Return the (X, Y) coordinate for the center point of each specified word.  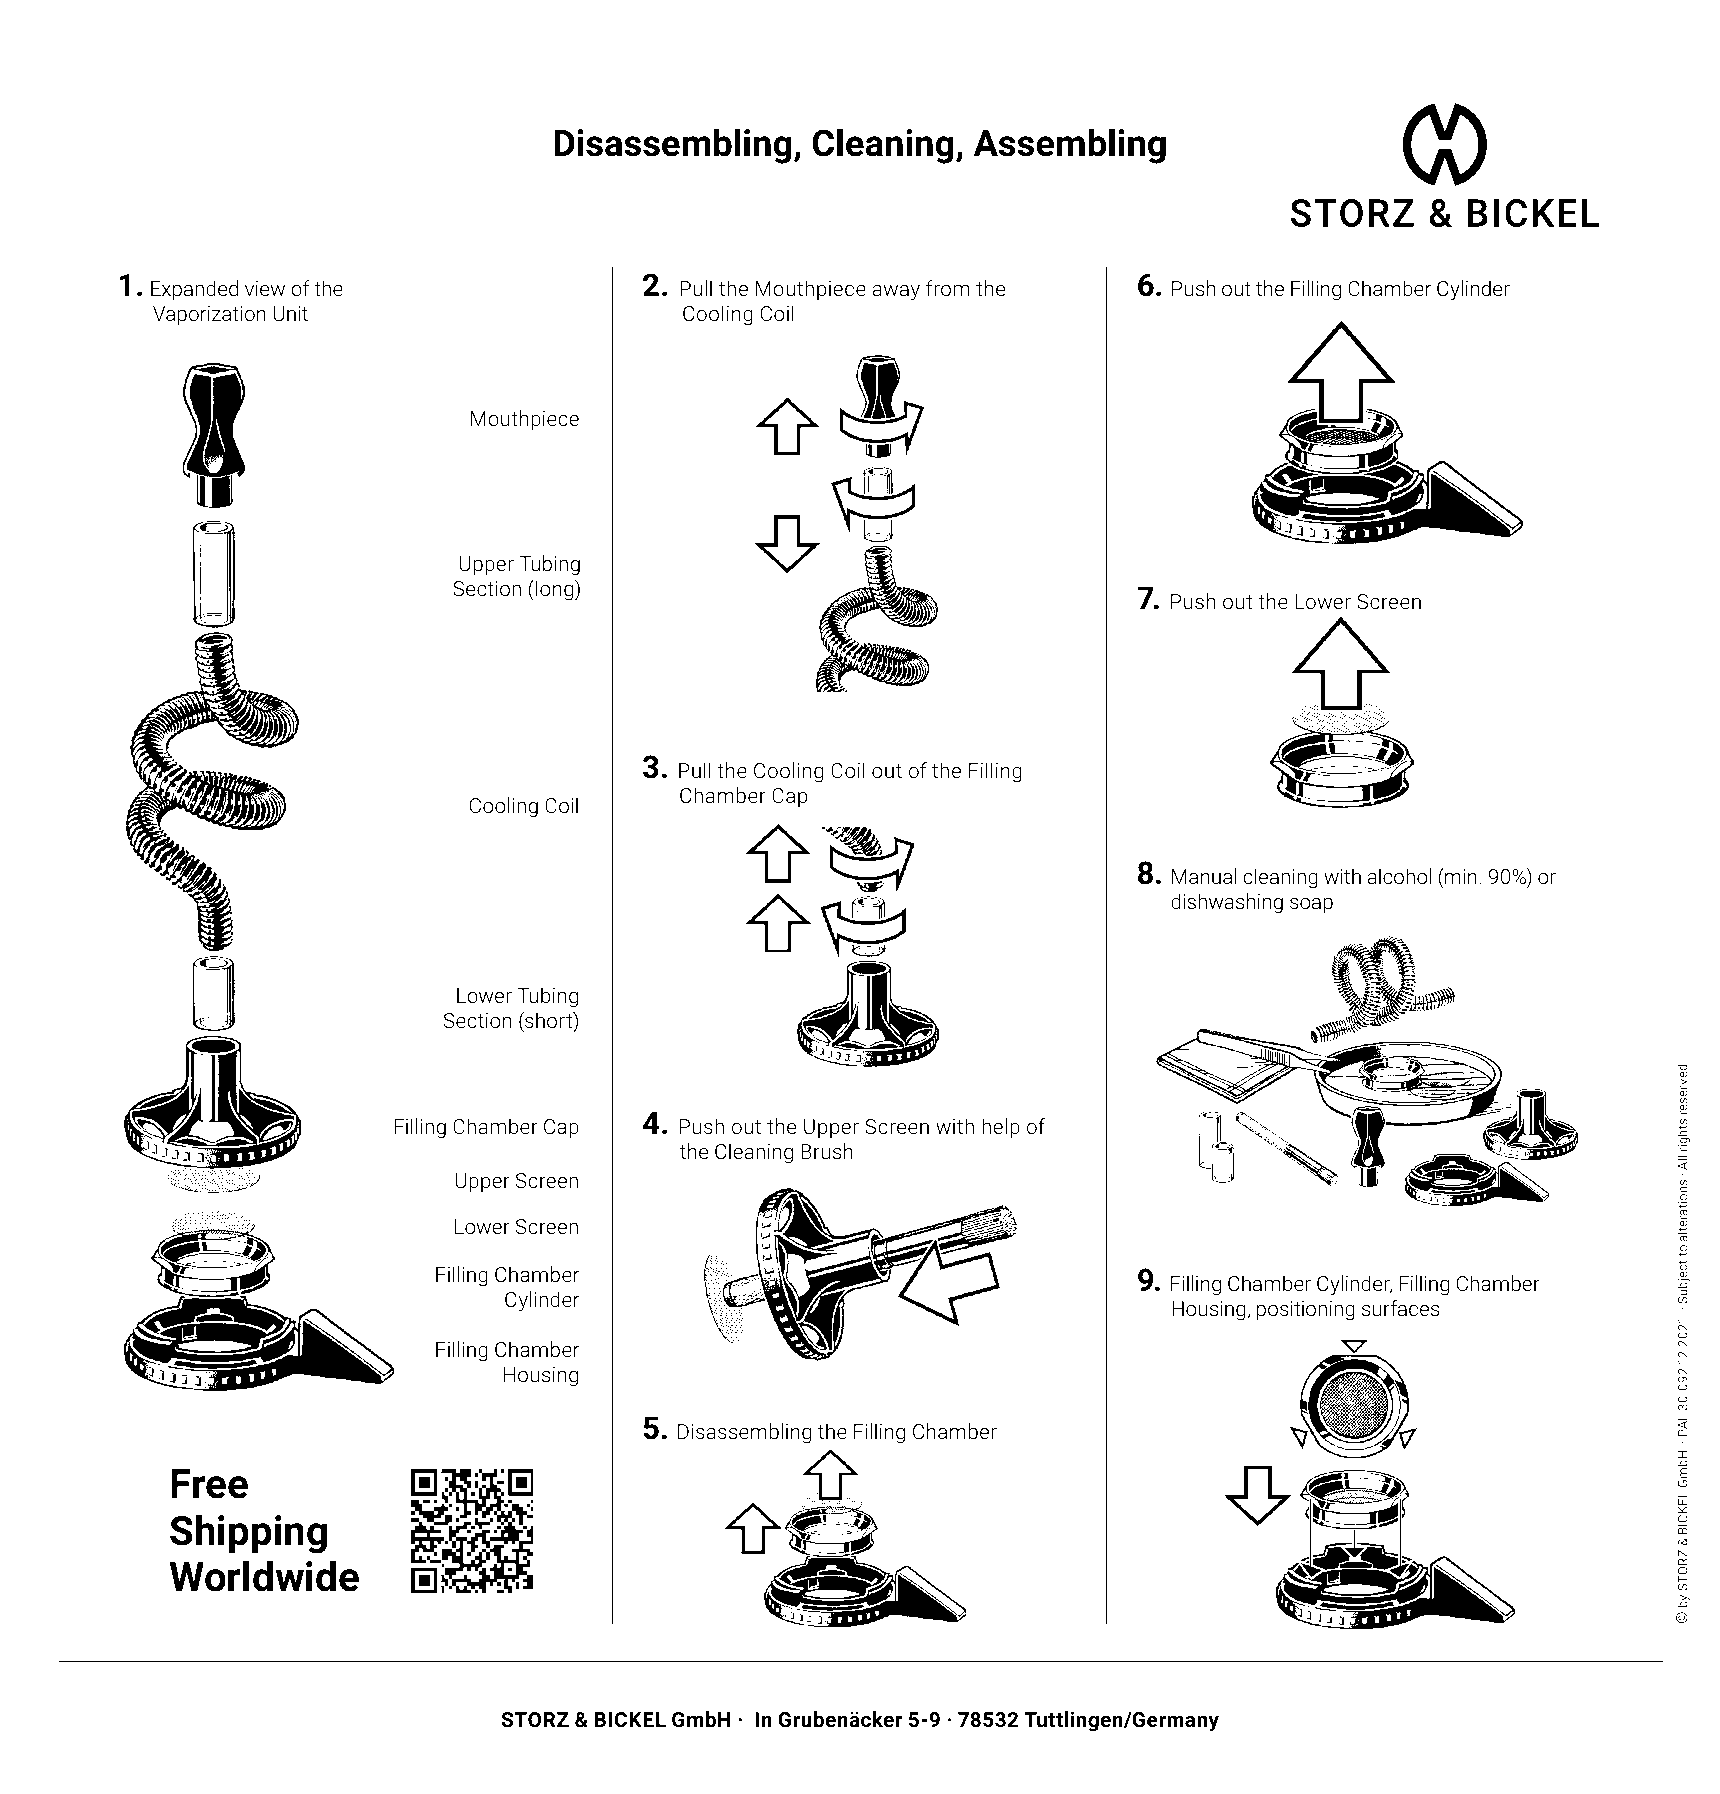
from (948, 288)
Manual (1204, 876)
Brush (827, 1151)
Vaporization (209, 316)
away (896, 293)
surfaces (1400, 1308)
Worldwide (264, 1576)
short (549, 1021)
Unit (290, 313)
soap (1311, 906)
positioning (1306, 1311)
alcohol (1399, 876)
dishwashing (1227, 903)
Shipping (248, 1534)
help (1001, 1128)
